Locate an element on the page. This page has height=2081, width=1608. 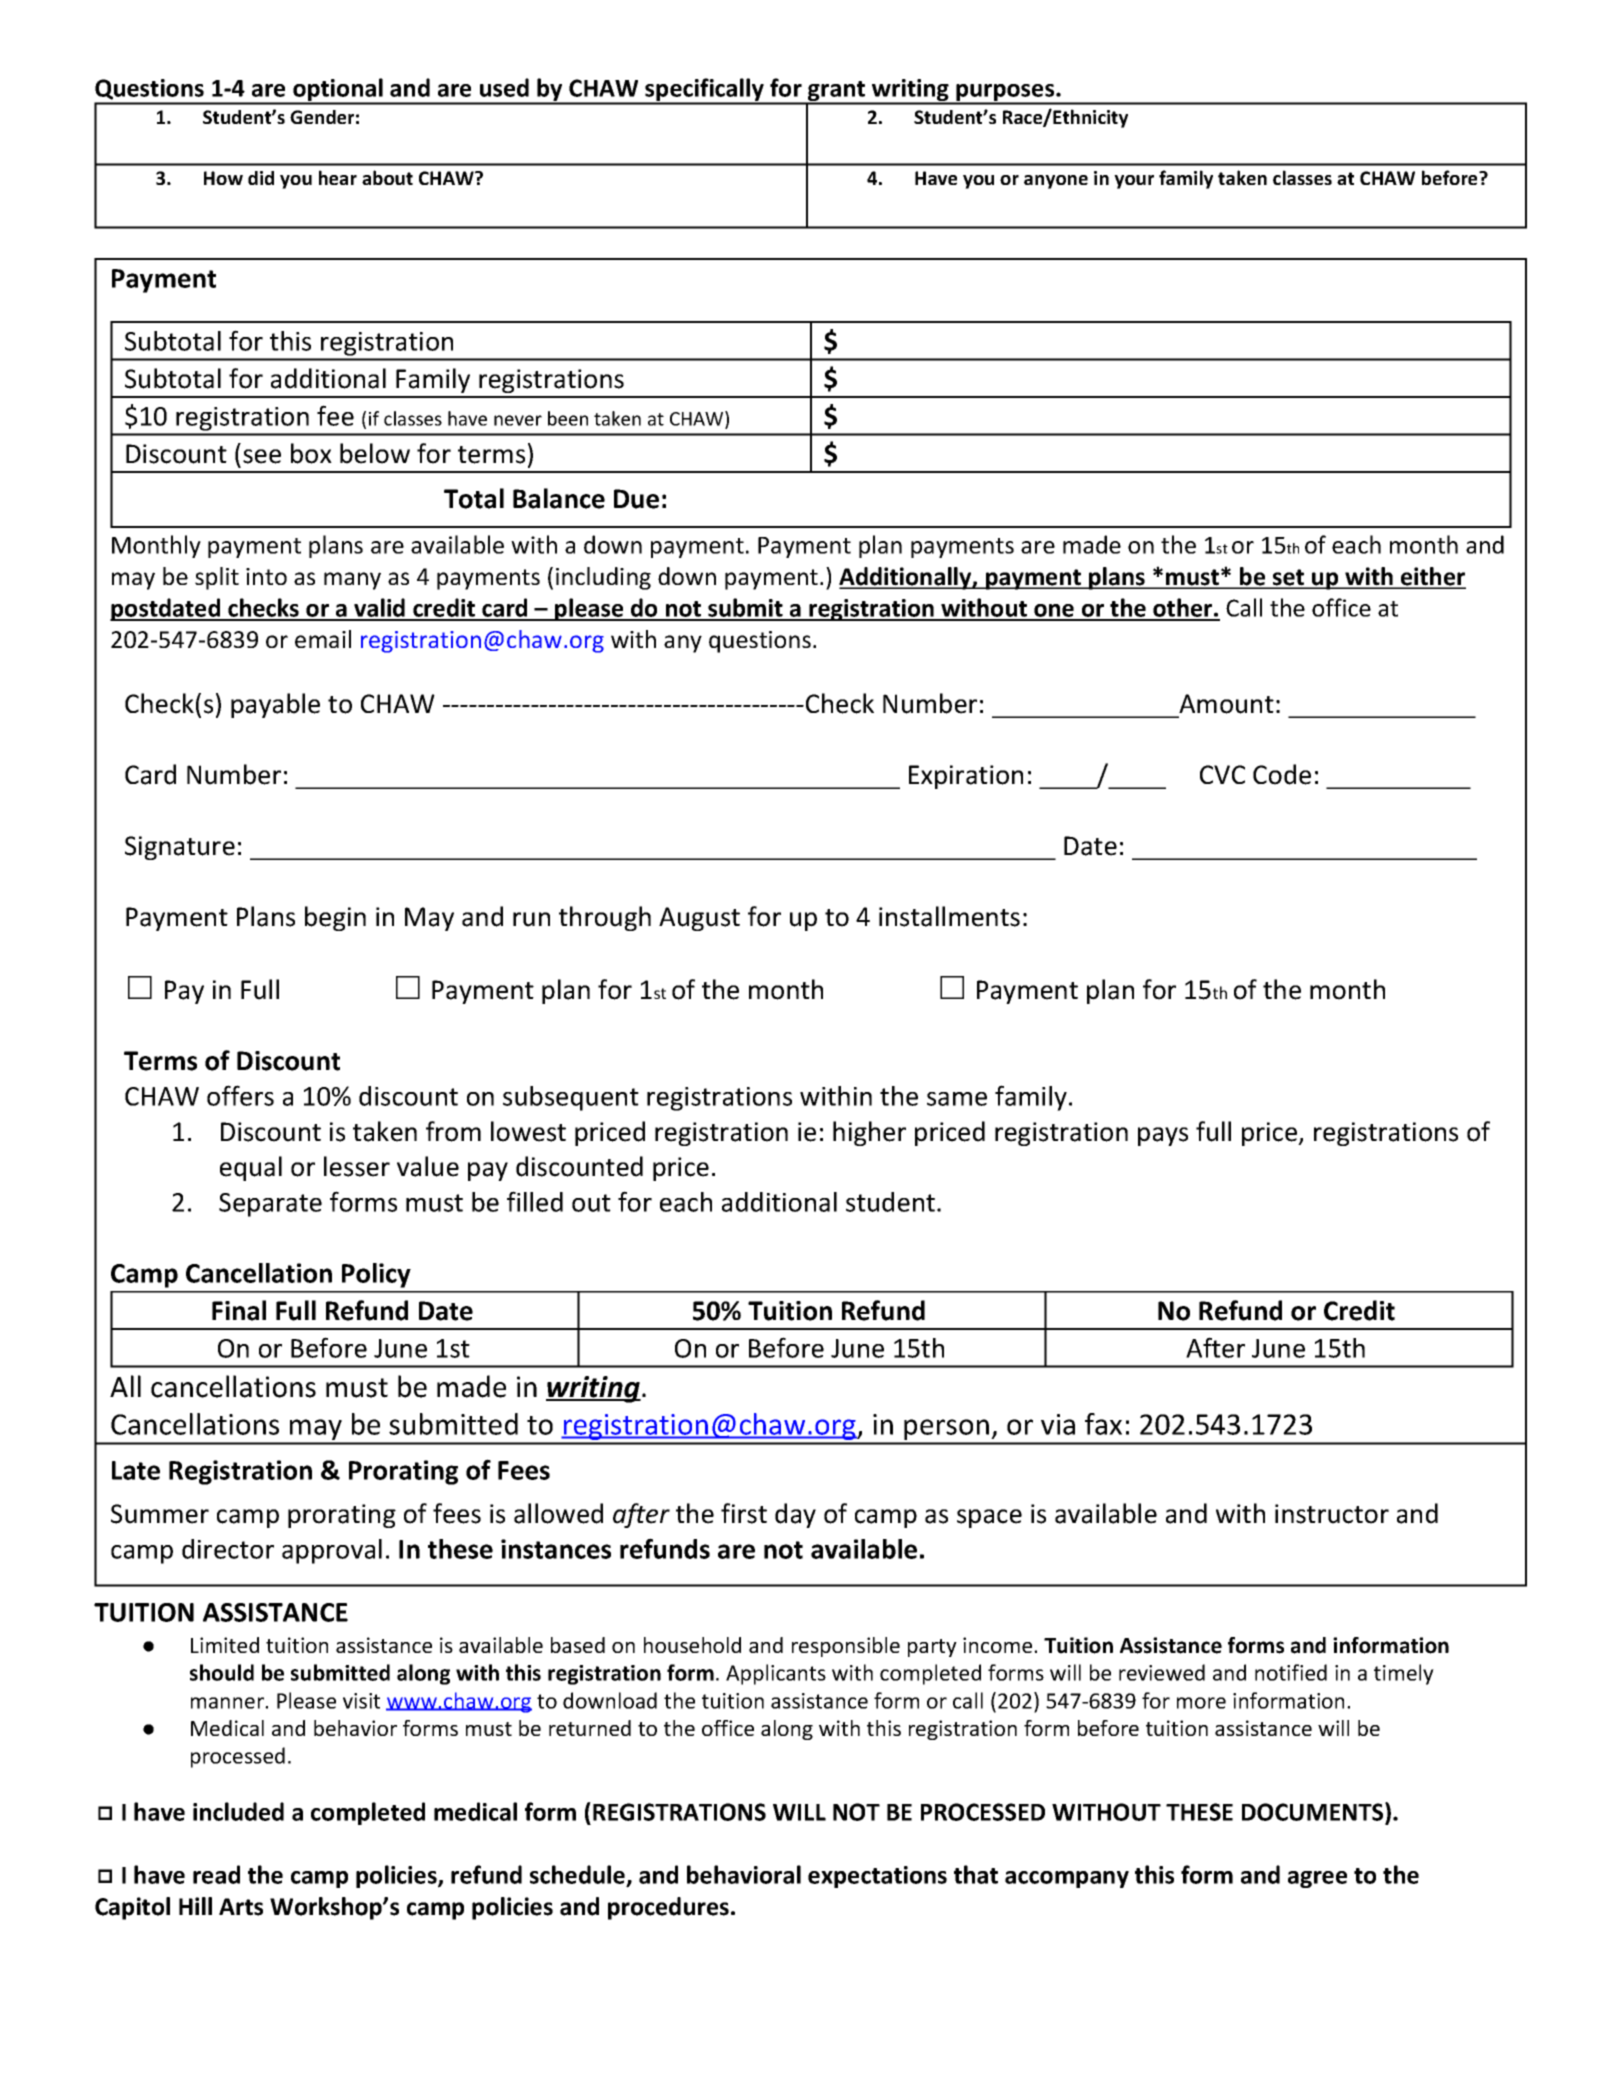
read is located at coordinates (216, 1874).
